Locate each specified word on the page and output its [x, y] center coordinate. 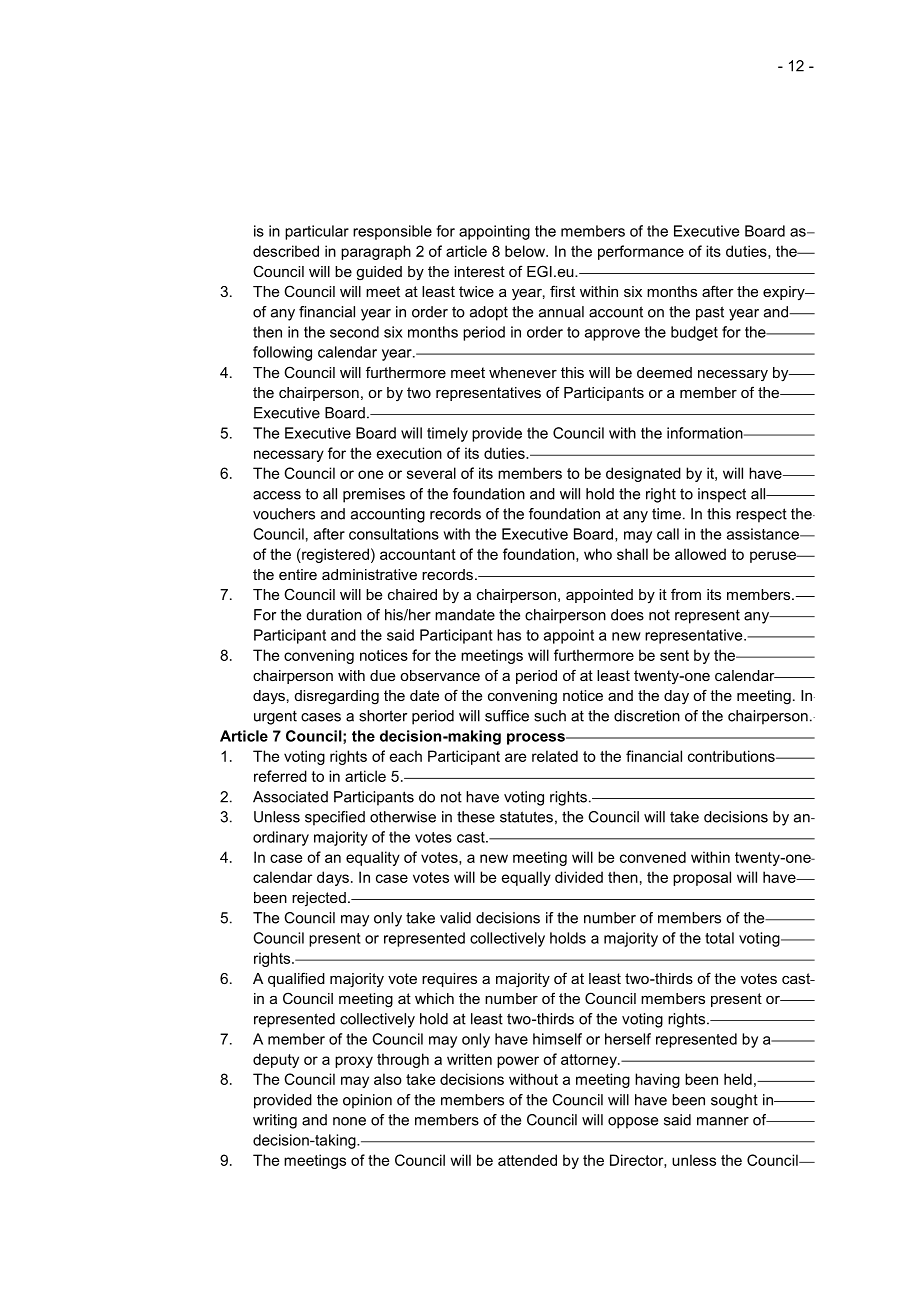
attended [527, 1160]
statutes [526, 817]
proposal [702, 878]
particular [317, 232]
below [526, 251]
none [349, 1121]
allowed [700, 554]
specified [335, 818]
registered [334, 555]
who [598, 554]
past [710, 313]
